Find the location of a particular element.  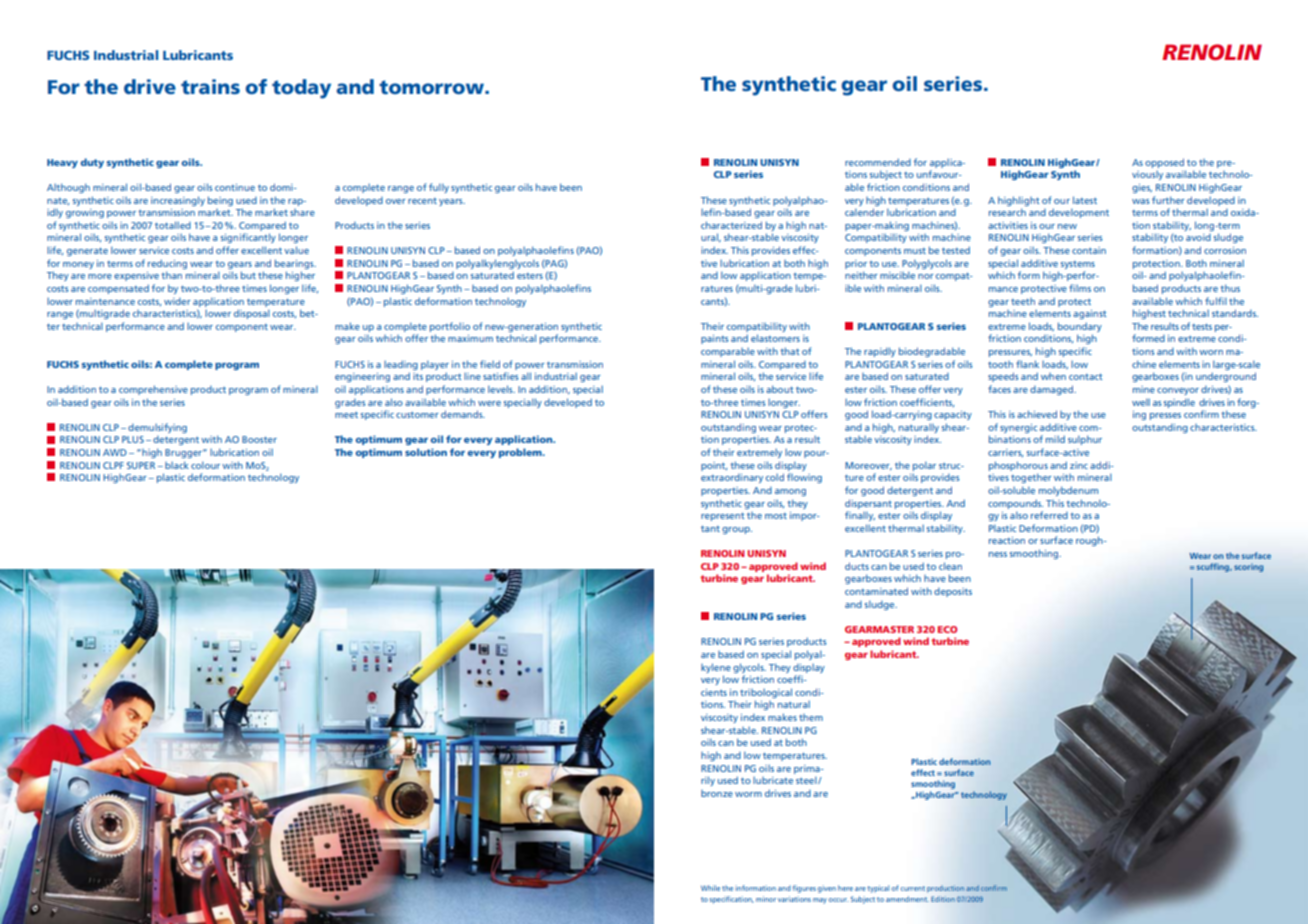

recommended is located at coordinates (878, 162).
